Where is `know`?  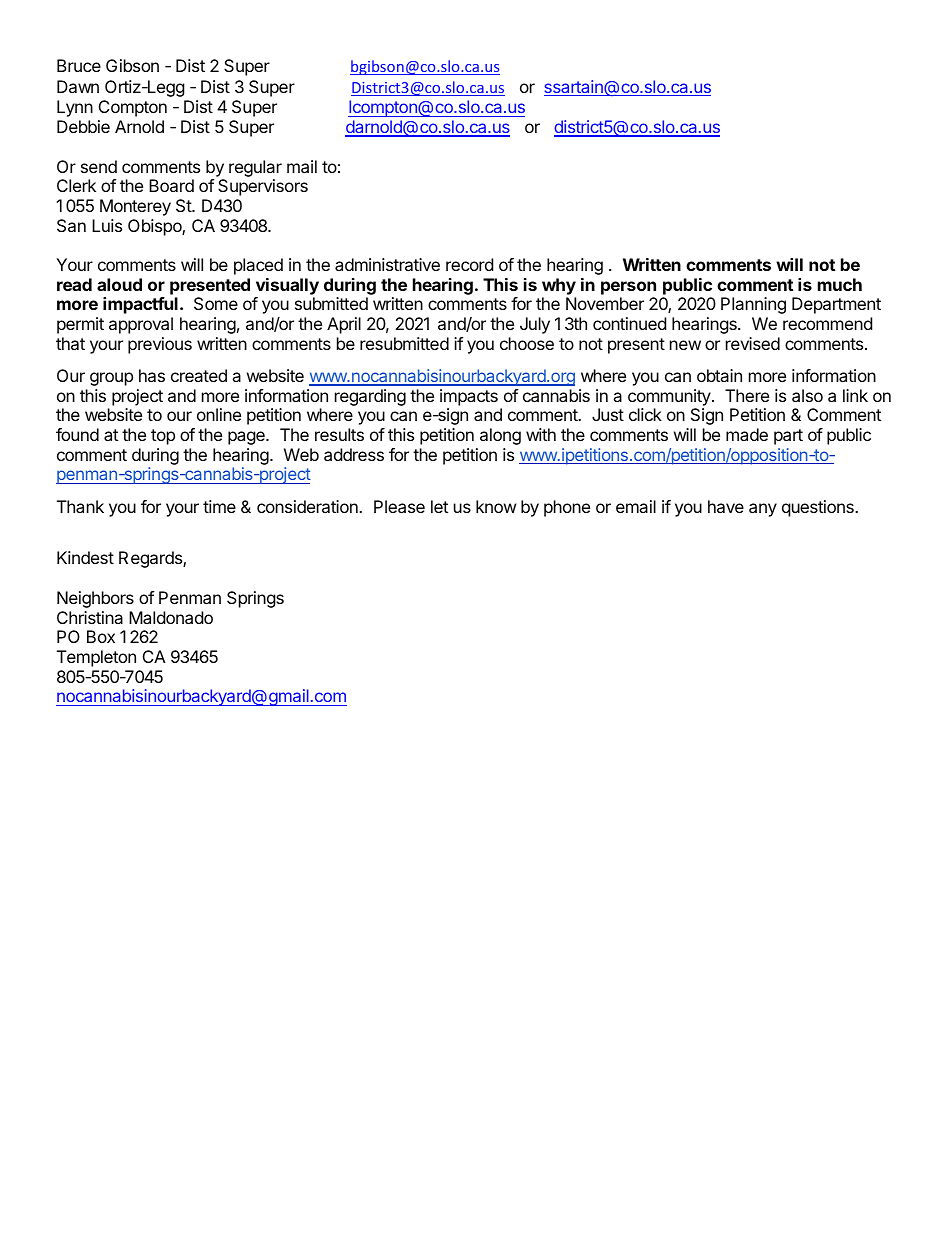 know is located at coordinates (496, 506).
